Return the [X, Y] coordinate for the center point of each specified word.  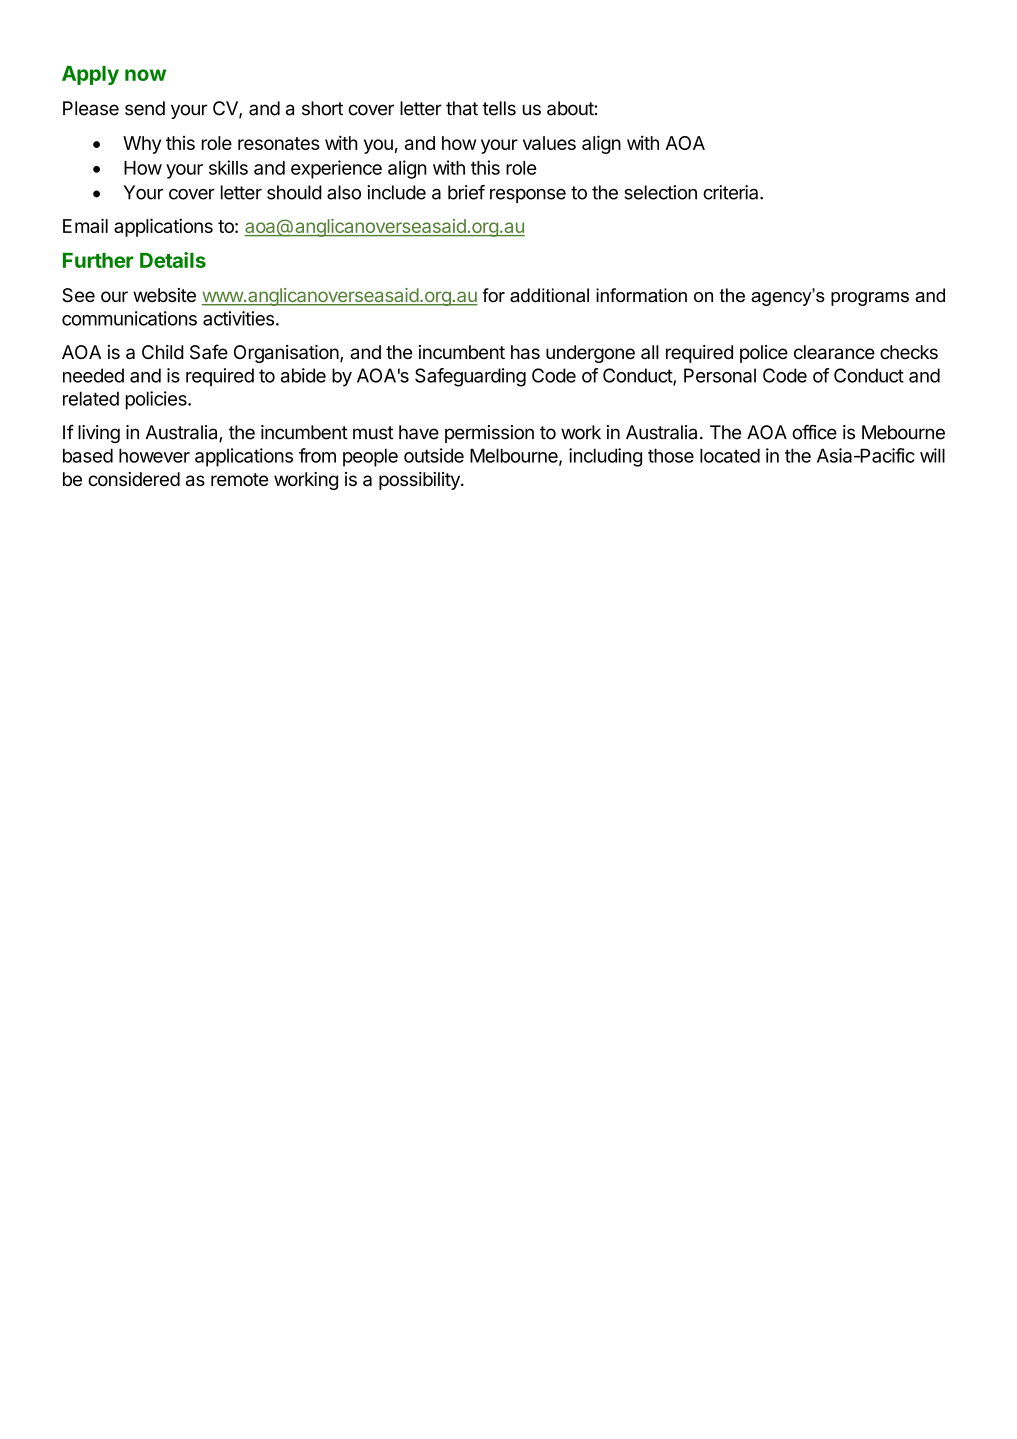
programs [870, 299]
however [154, 455]
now [145, 75]
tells [499, 108]
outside [434, 455]
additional [549, 295]
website [164, 295]
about [571, 108]
